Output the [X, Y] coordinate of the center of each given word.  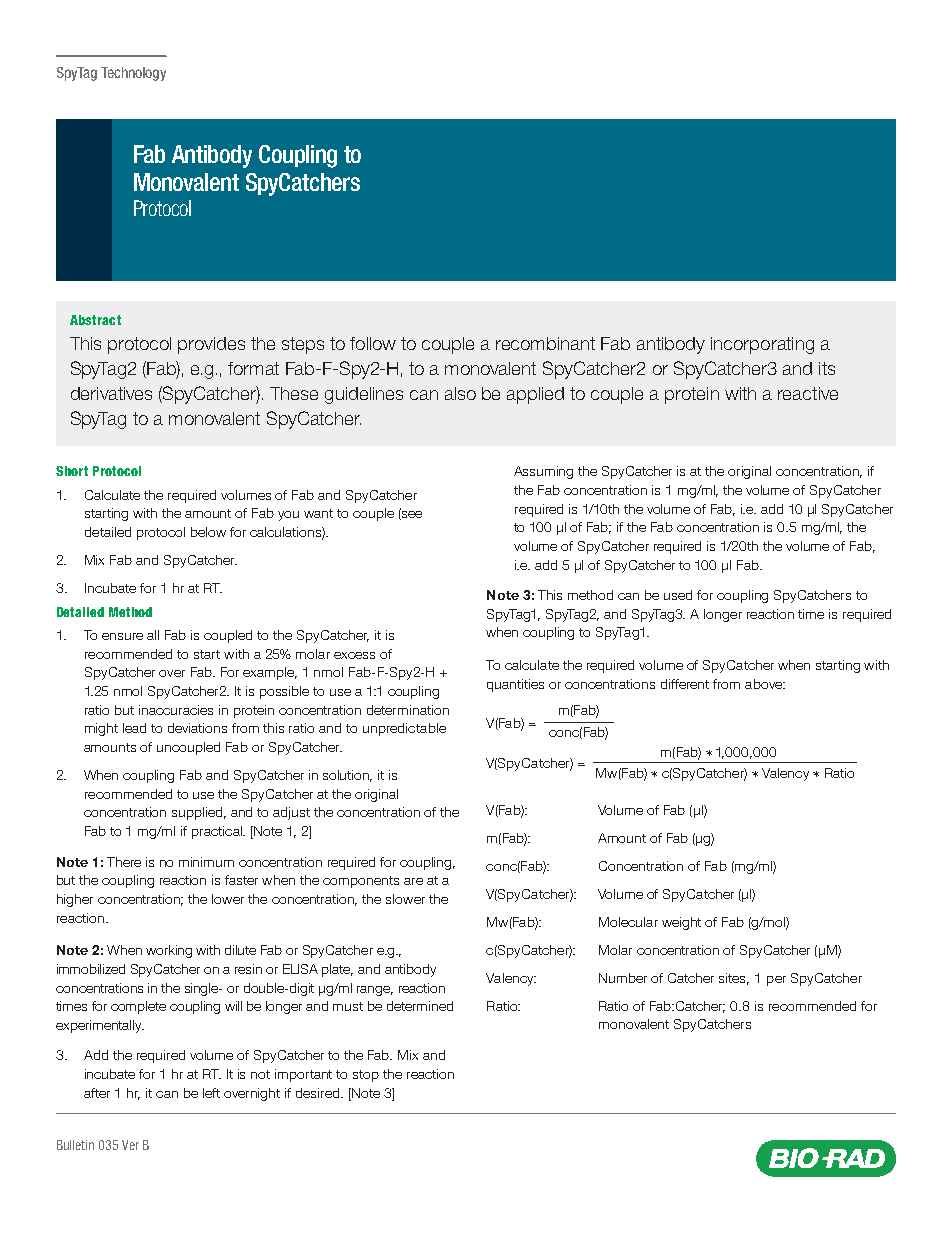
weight [681, 923]
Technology [133, 74]
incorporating [762, 345]
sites [734, 979]
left [211, 1093]
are [413, 881]
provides [211, 345]
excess [354, 655]
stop [366, 1076]
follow [373, 343]
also [460, 393]
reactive [808, 393]
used [678, 595]
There [124, 862]
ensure [122, 636]
